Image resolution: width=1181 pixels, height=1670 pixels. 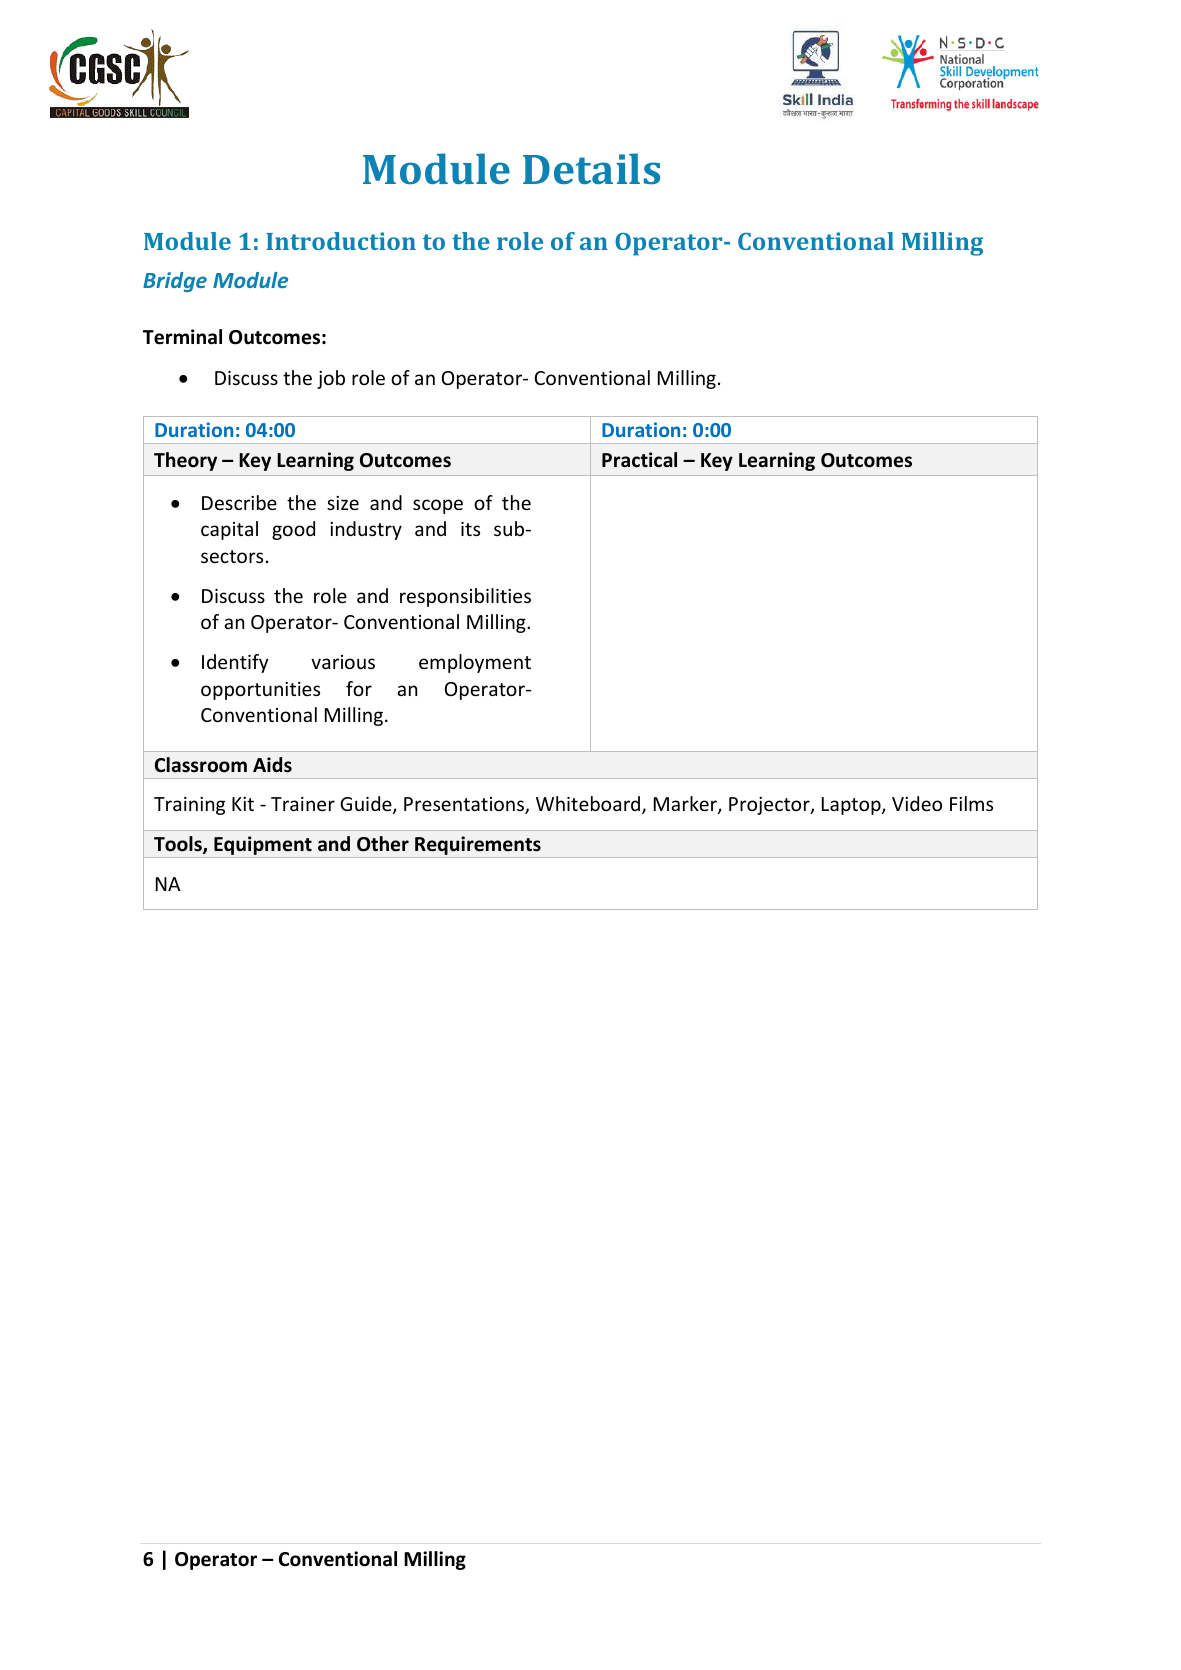 I want to click on its, so click(x=470, y=529).
